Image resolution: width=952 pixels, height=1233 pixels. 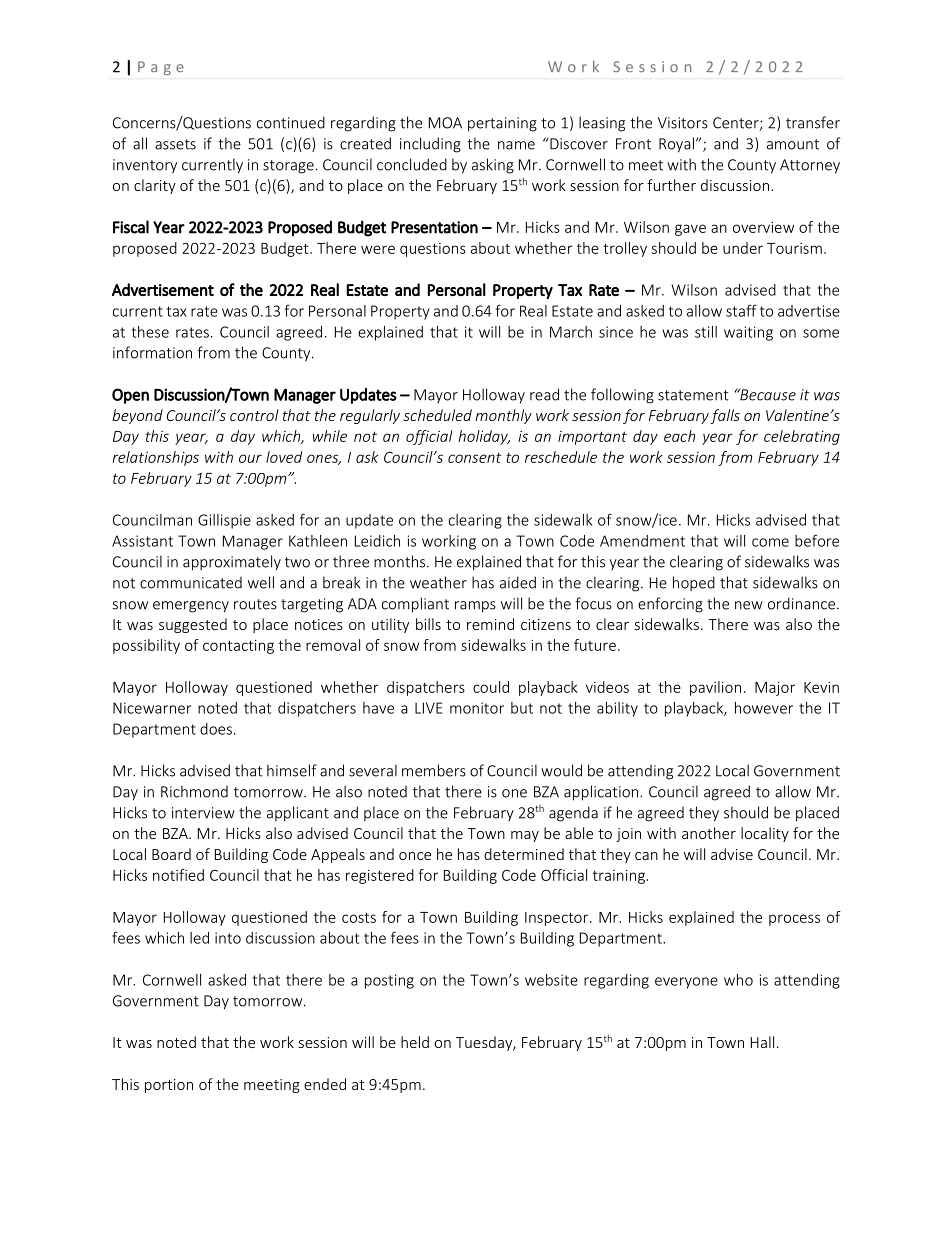 What do you see at coordinates (502, 124) in the document?
I see `pertaining` at bounding box center [502, 124].
